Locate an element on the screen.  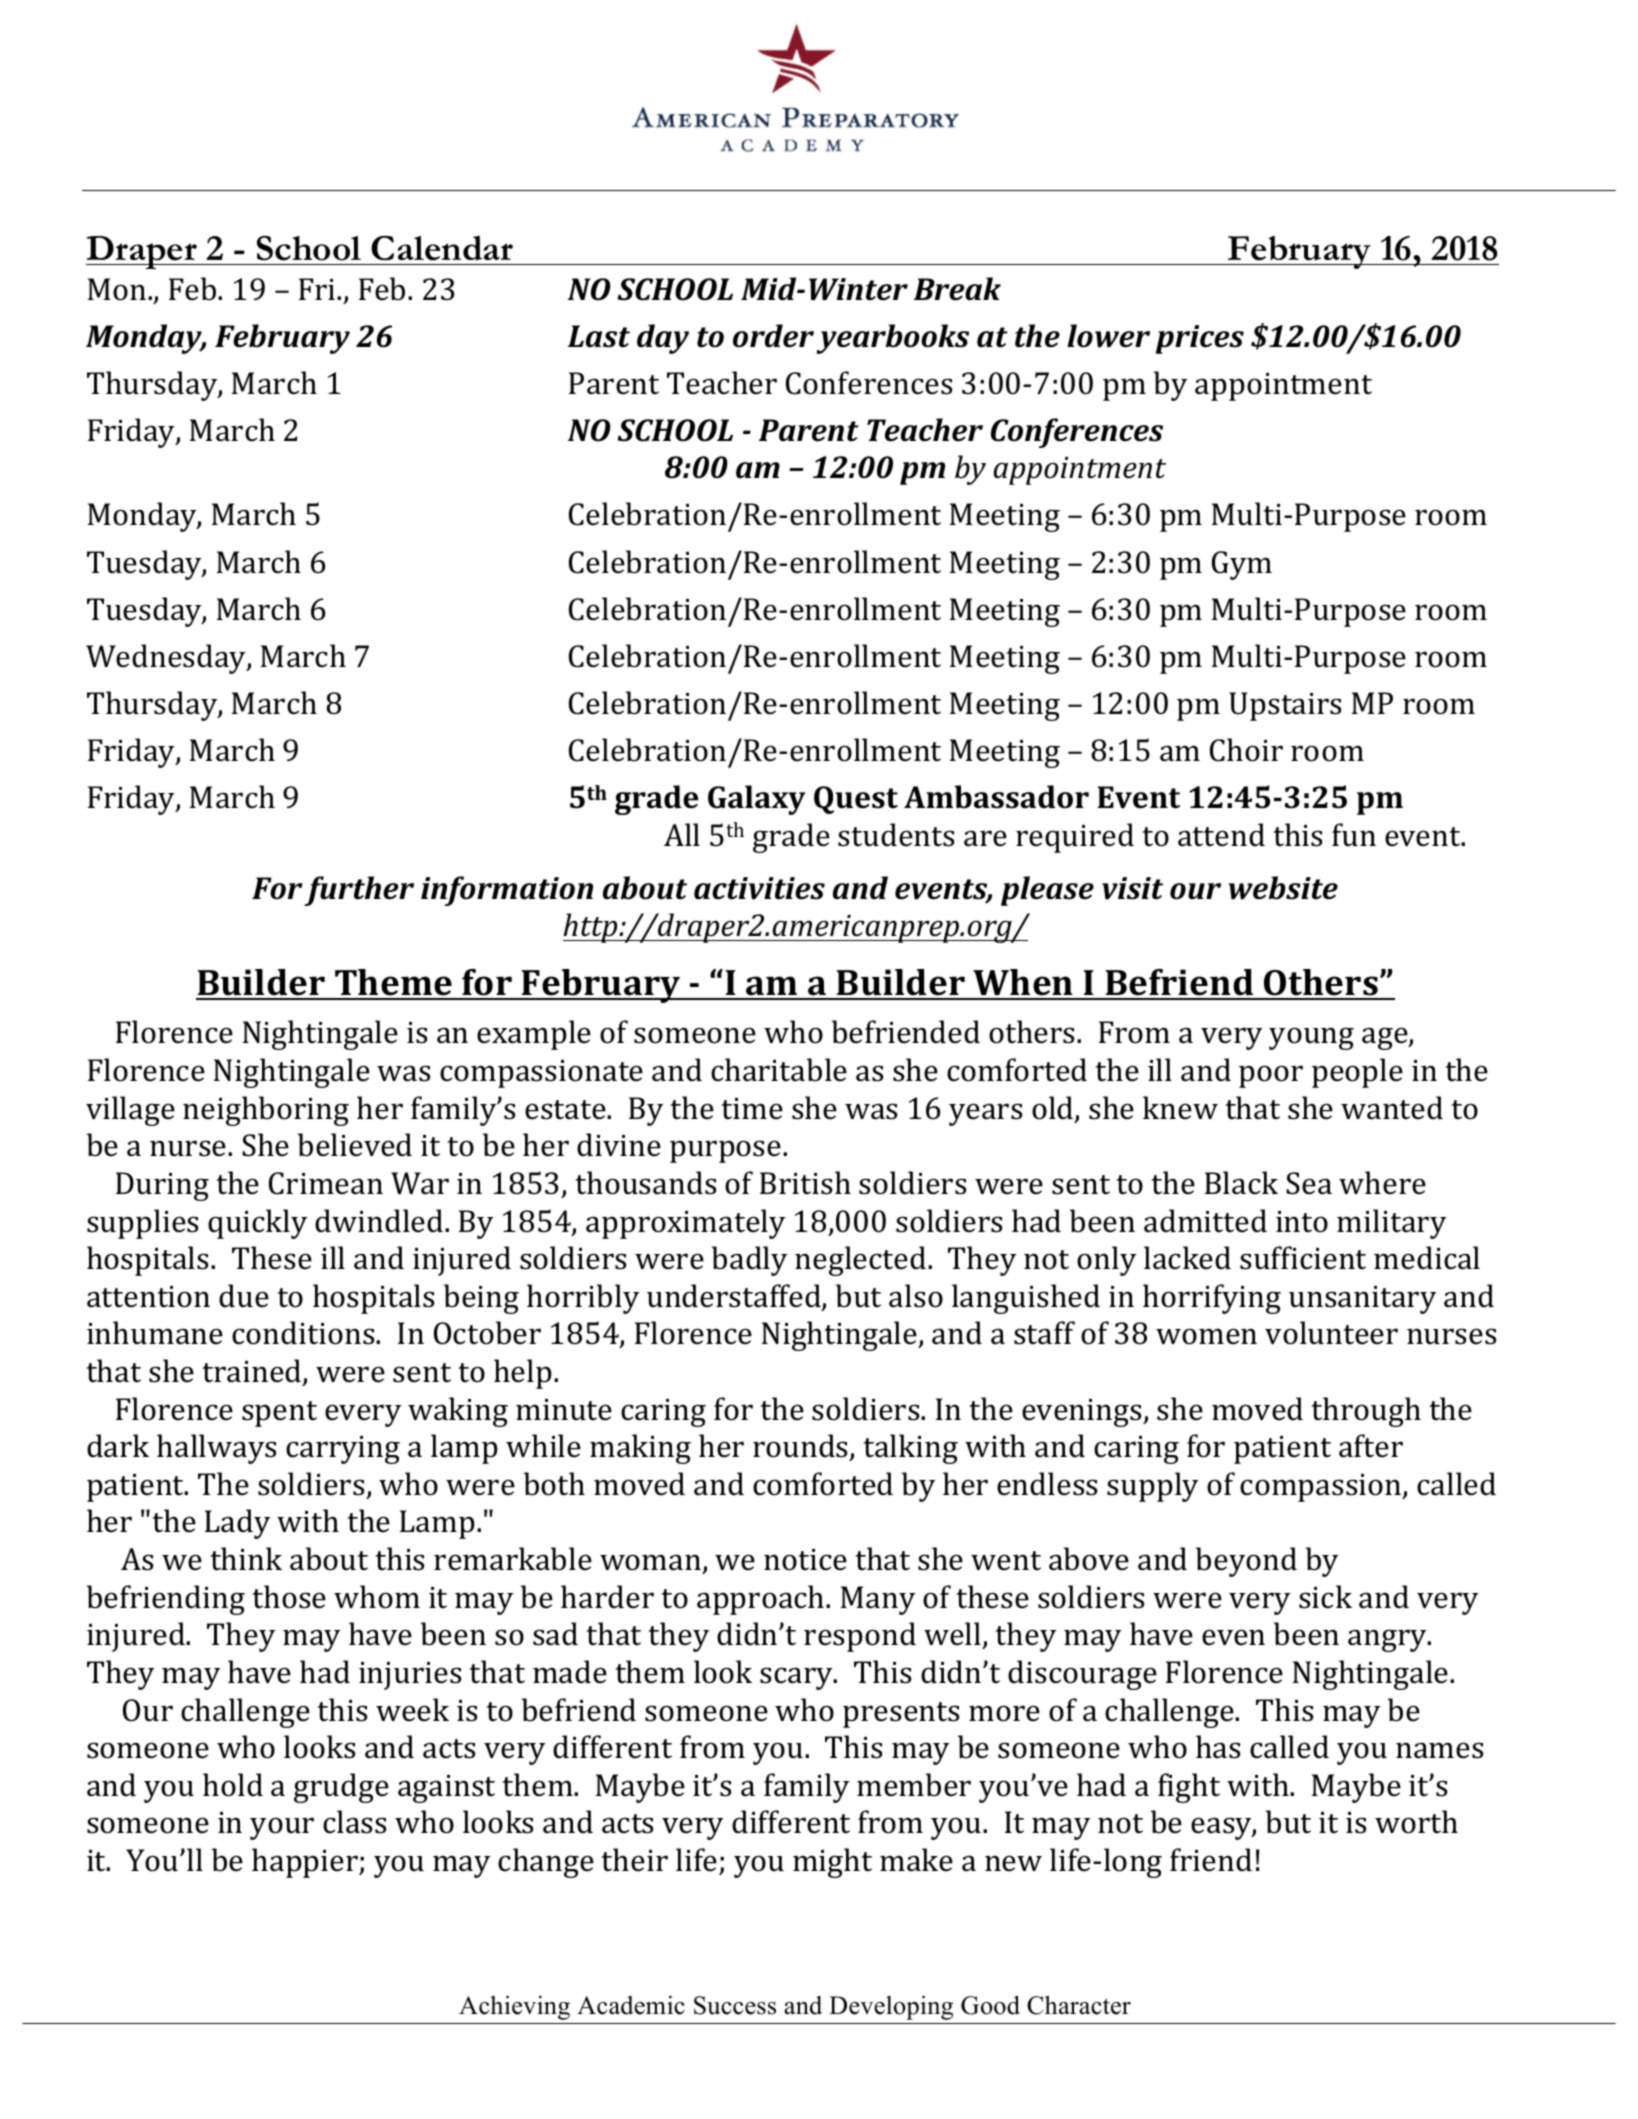
prices is located at coordinates (1200, 339).
